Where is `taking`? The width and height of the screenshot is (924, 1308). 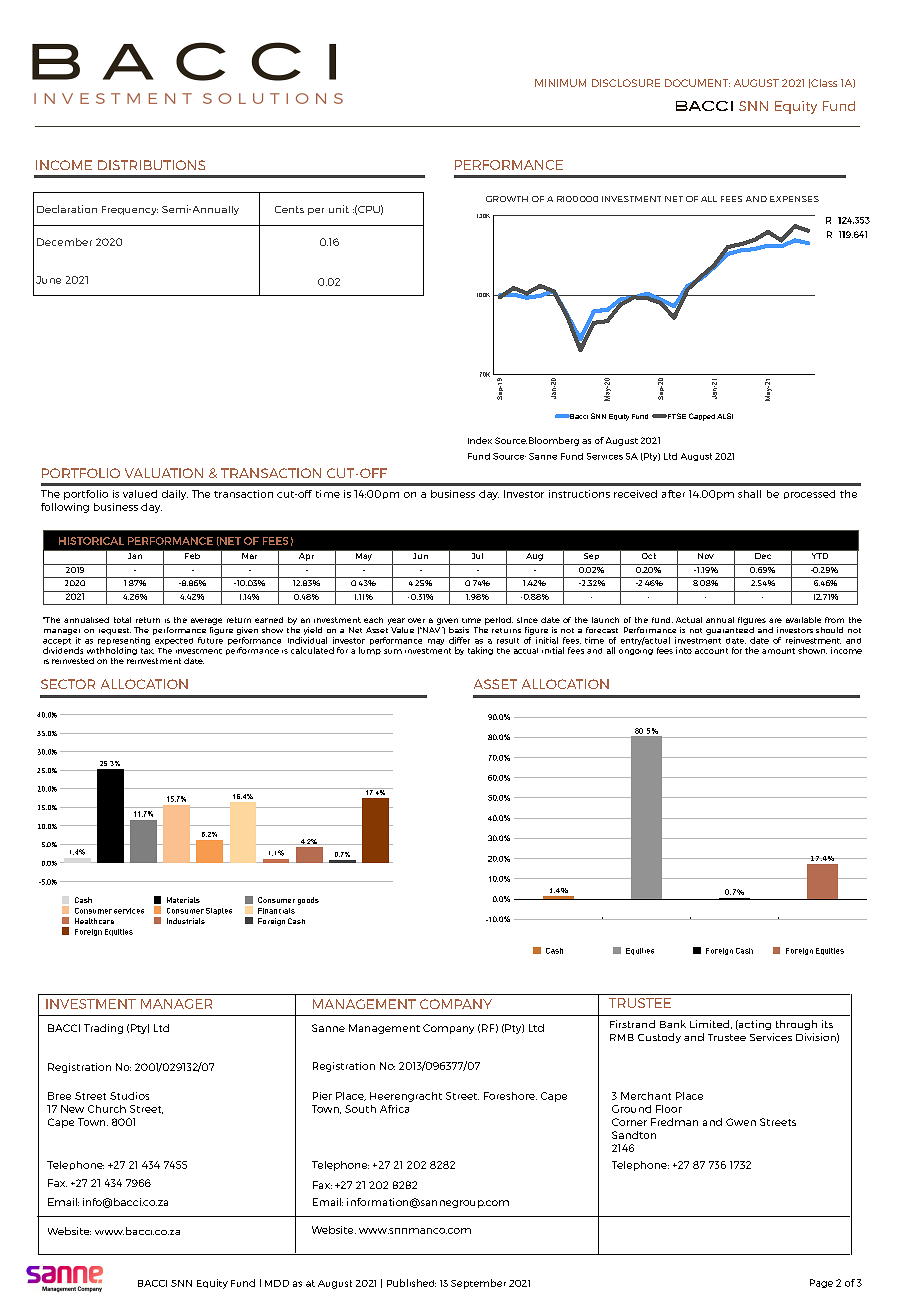
taking is located at coordinates (480, 651).
